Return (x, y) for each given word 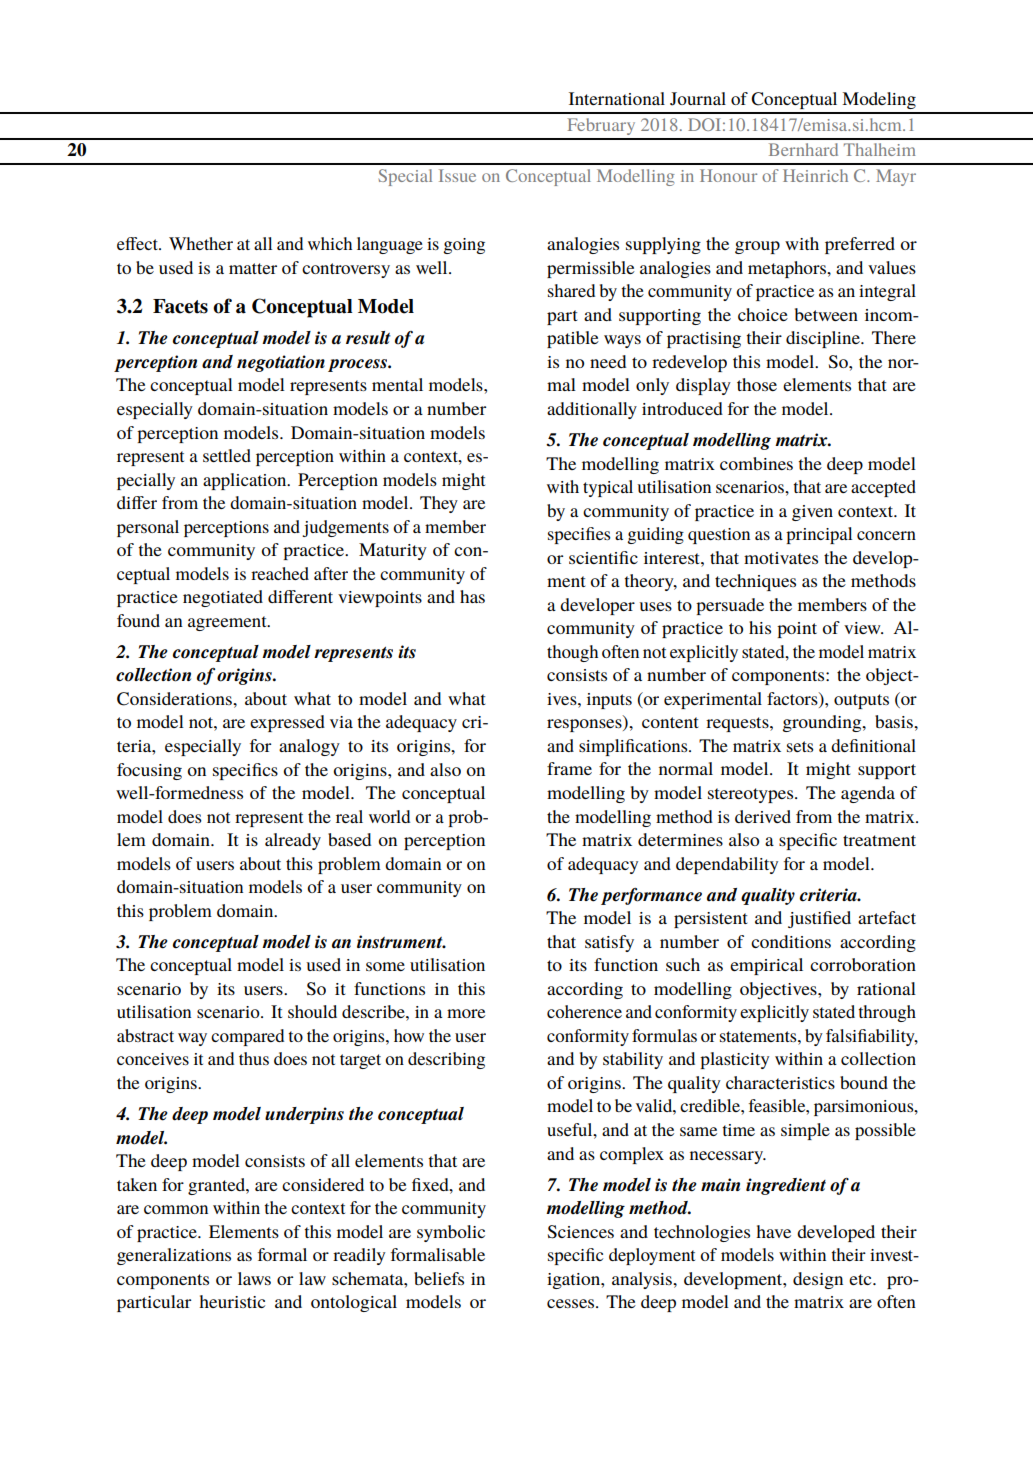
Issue (457, 175)
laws (254, 1278)
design (818, 1280)
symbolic (451, 1233)
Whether (201, 243)
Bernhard (803, 149)
